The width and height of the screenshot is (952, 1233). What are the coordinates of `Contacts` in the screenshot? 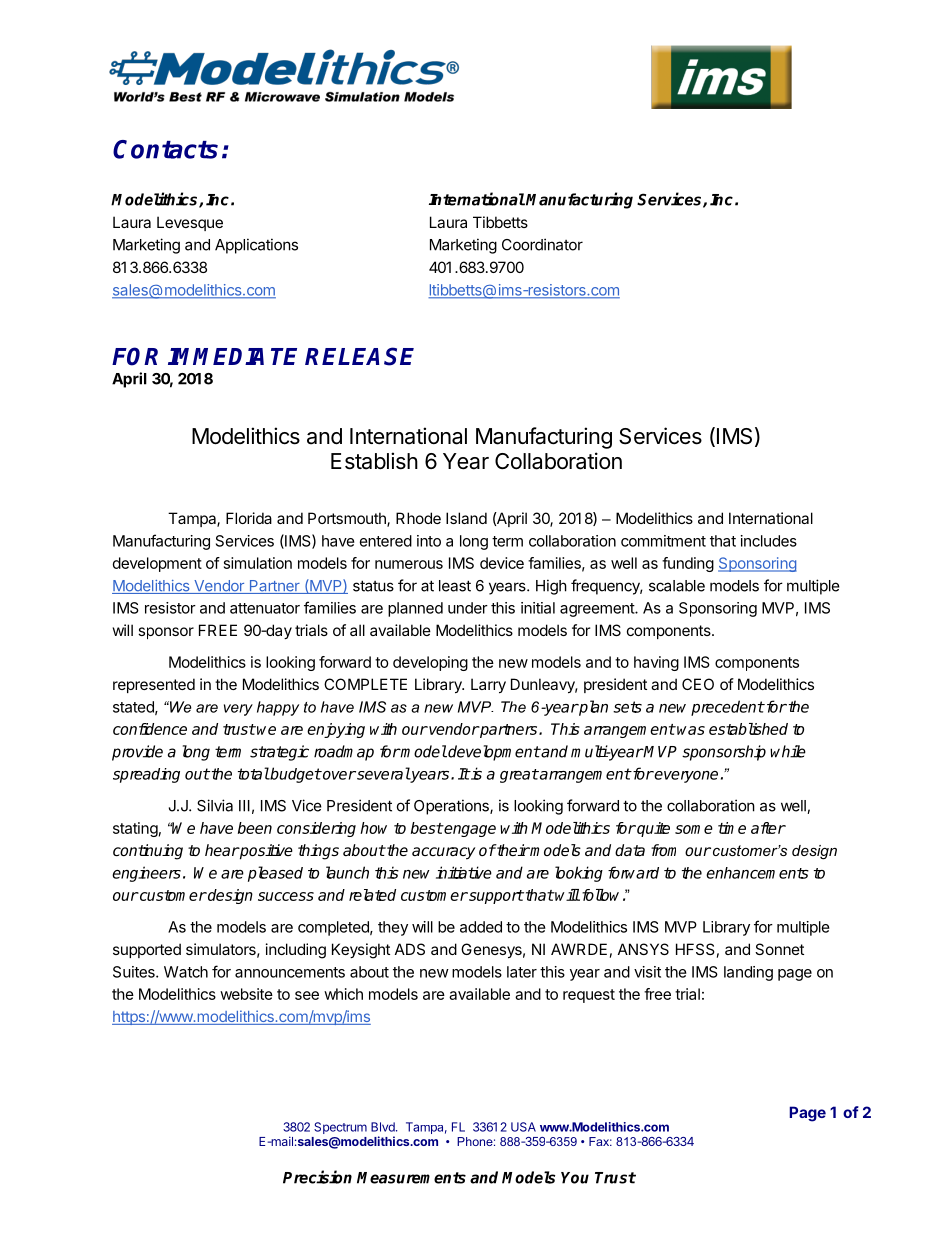 It's located at (165, 149).
